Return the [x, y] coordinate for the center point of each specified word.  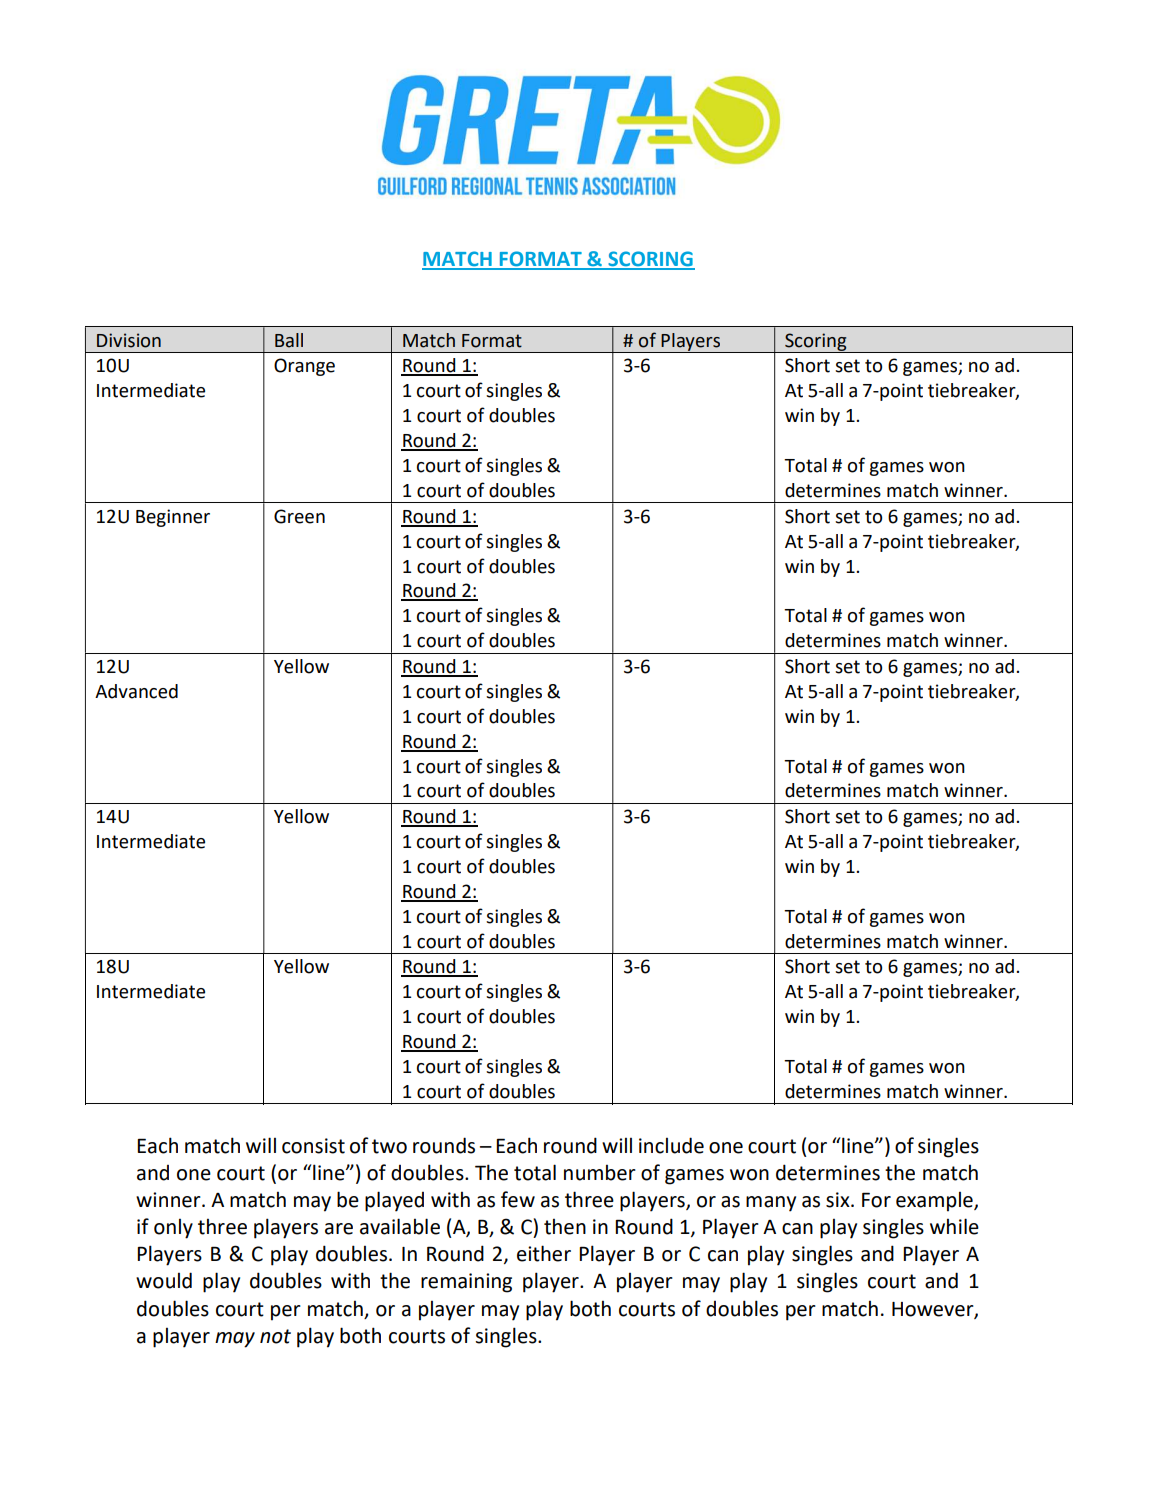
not [275, 1336]
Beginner [173, 518]
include [671, 1145]
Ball [289, 340]
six [839, 1200]
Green [299, 516]
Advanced [136, 691]
